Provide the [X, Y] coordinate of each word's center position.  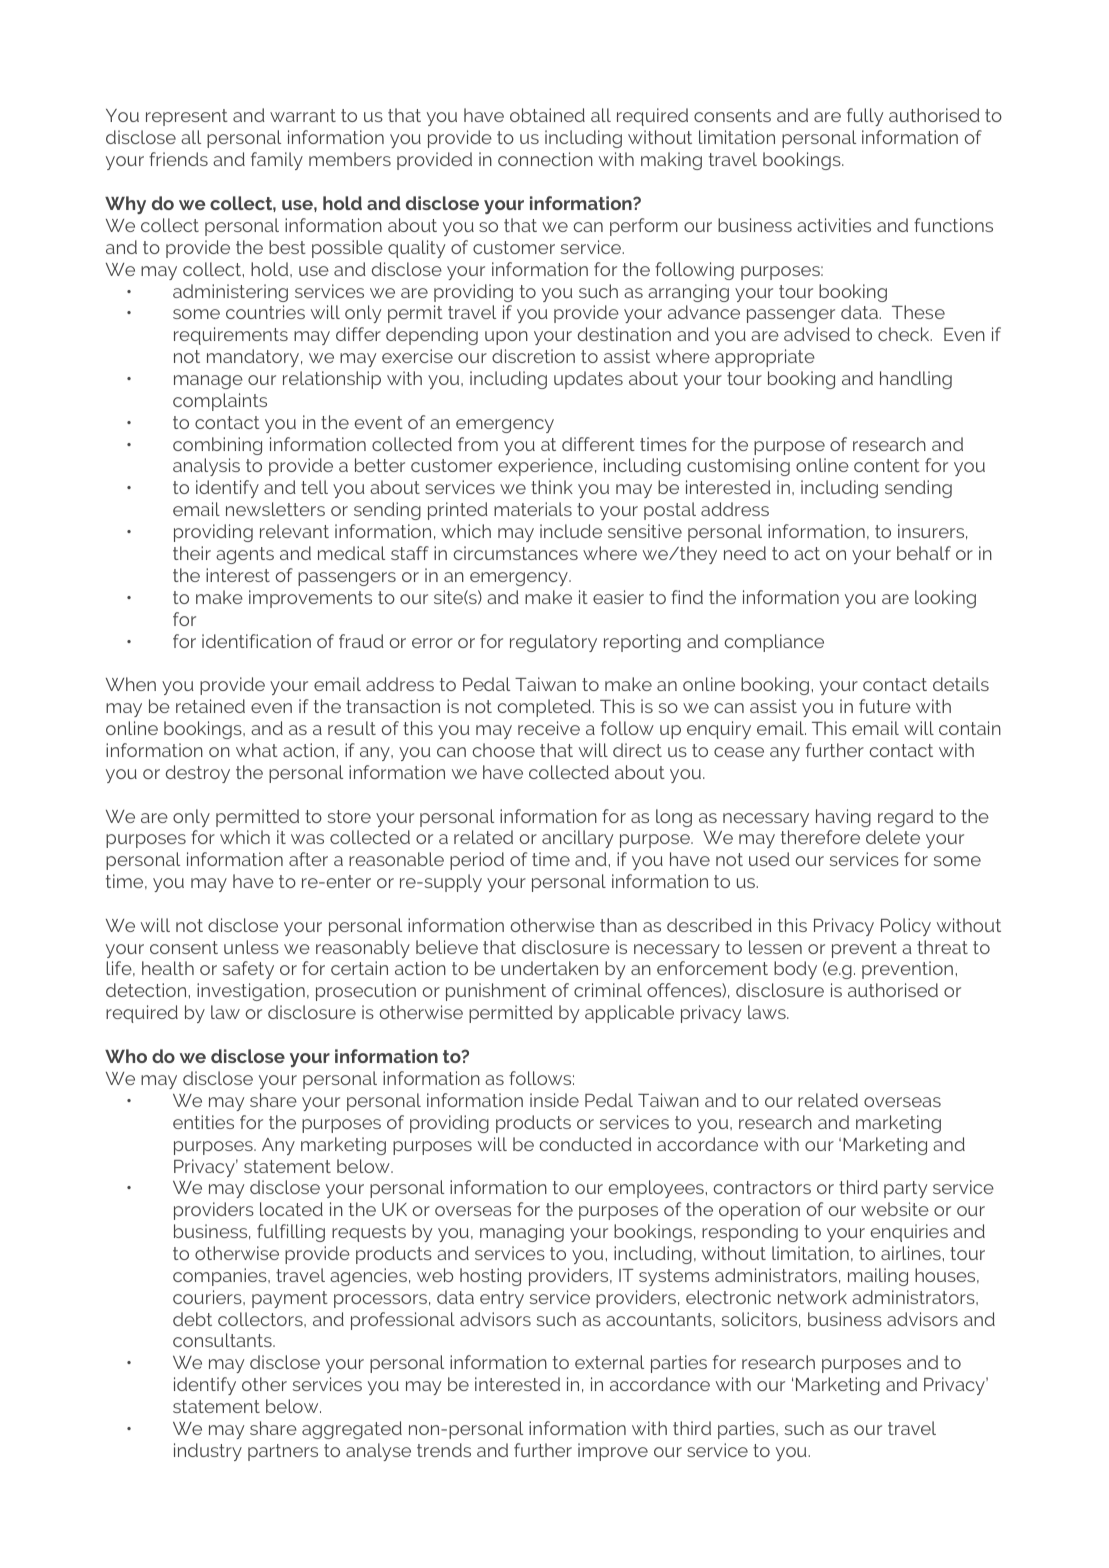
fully [865, 117]
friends [178, 159]
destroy [198, 774]
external [609, 1362]
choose [504, 750]
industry [208, 1452]
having [843, 818]
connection [545, 159]
